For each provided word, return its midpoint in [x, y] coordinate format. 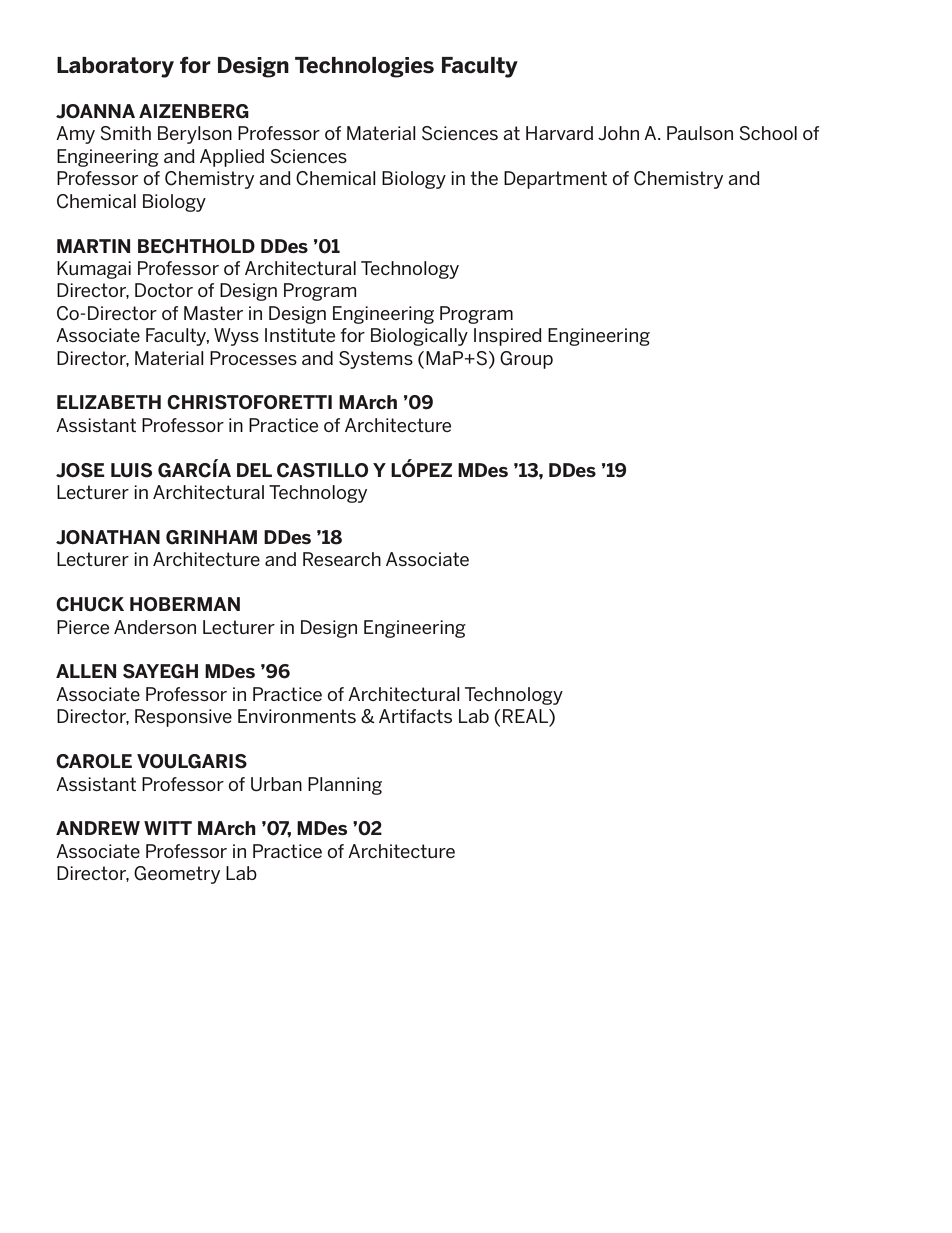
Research [342, 559]
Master [213, 313]
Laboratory [115, 67]
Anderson [155, 627]
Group [526, 360]
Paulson [700, 133]
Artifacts [415, 716]
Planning [345, 786]
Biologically [419, 337]
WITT [168, 828]
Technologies [364, 67]
